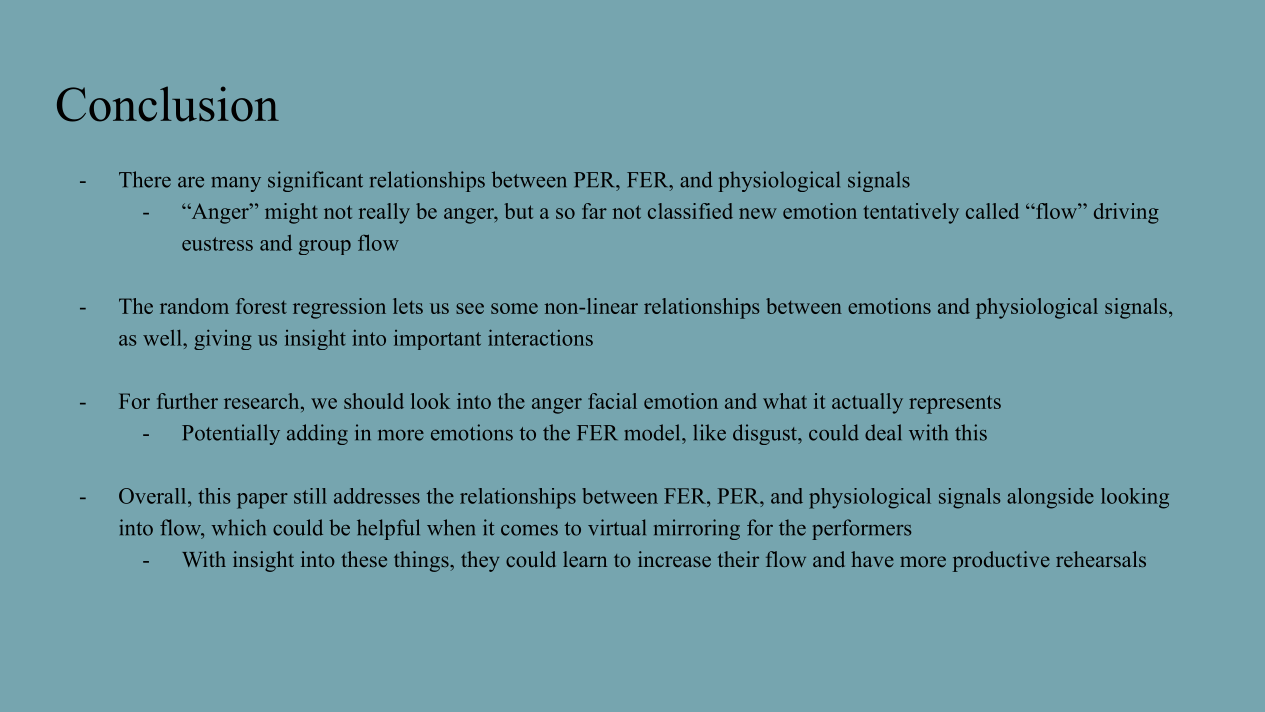  Describe the element at coordinates (594, 211) in the screenshot. I see `far` at that location.
